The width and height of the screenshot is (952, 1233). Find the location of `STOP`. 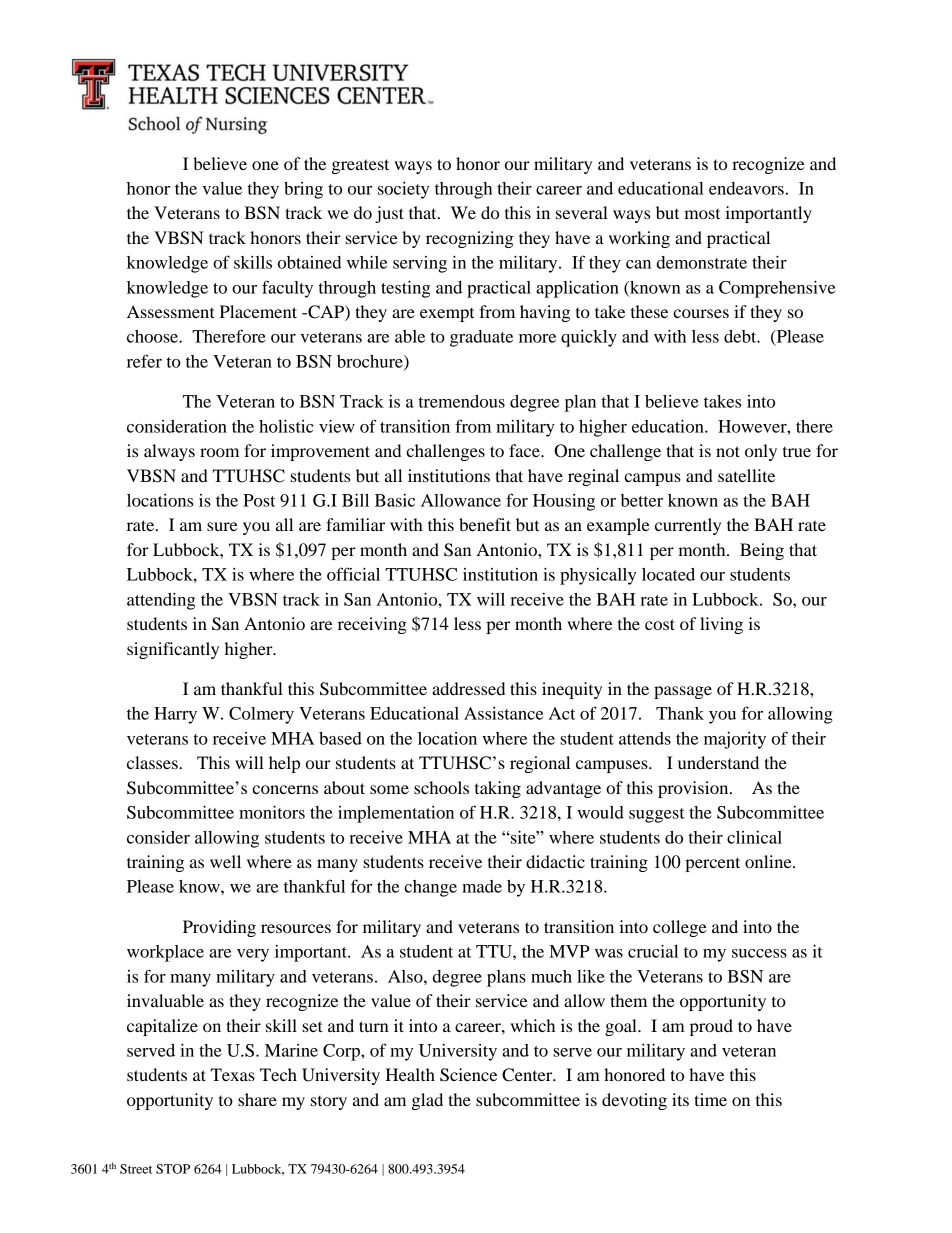

STOP is located at coordinates (173, 1169).
